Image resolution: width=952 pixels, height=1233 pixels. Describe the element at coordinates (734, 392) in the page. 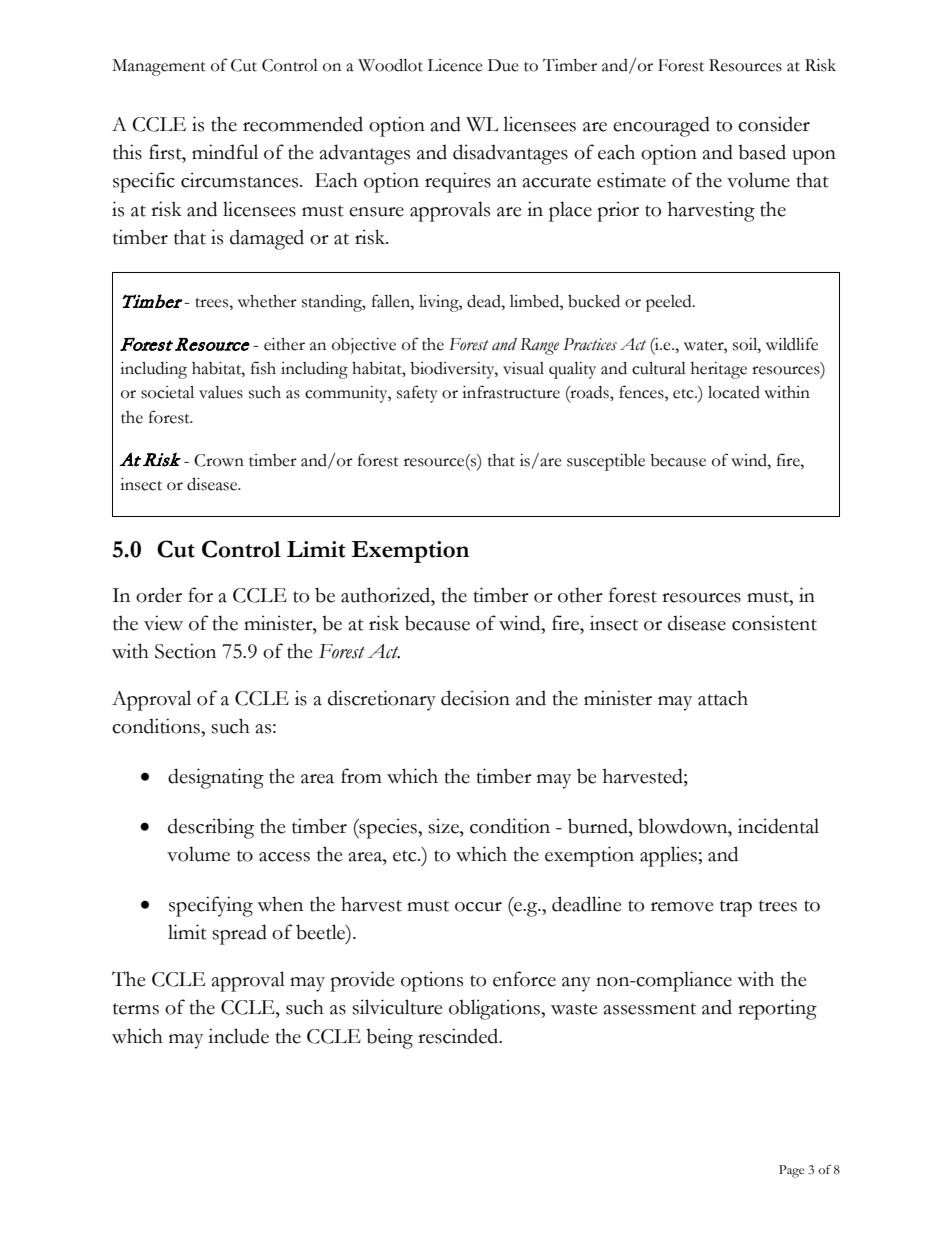

I see `located` at that location.
